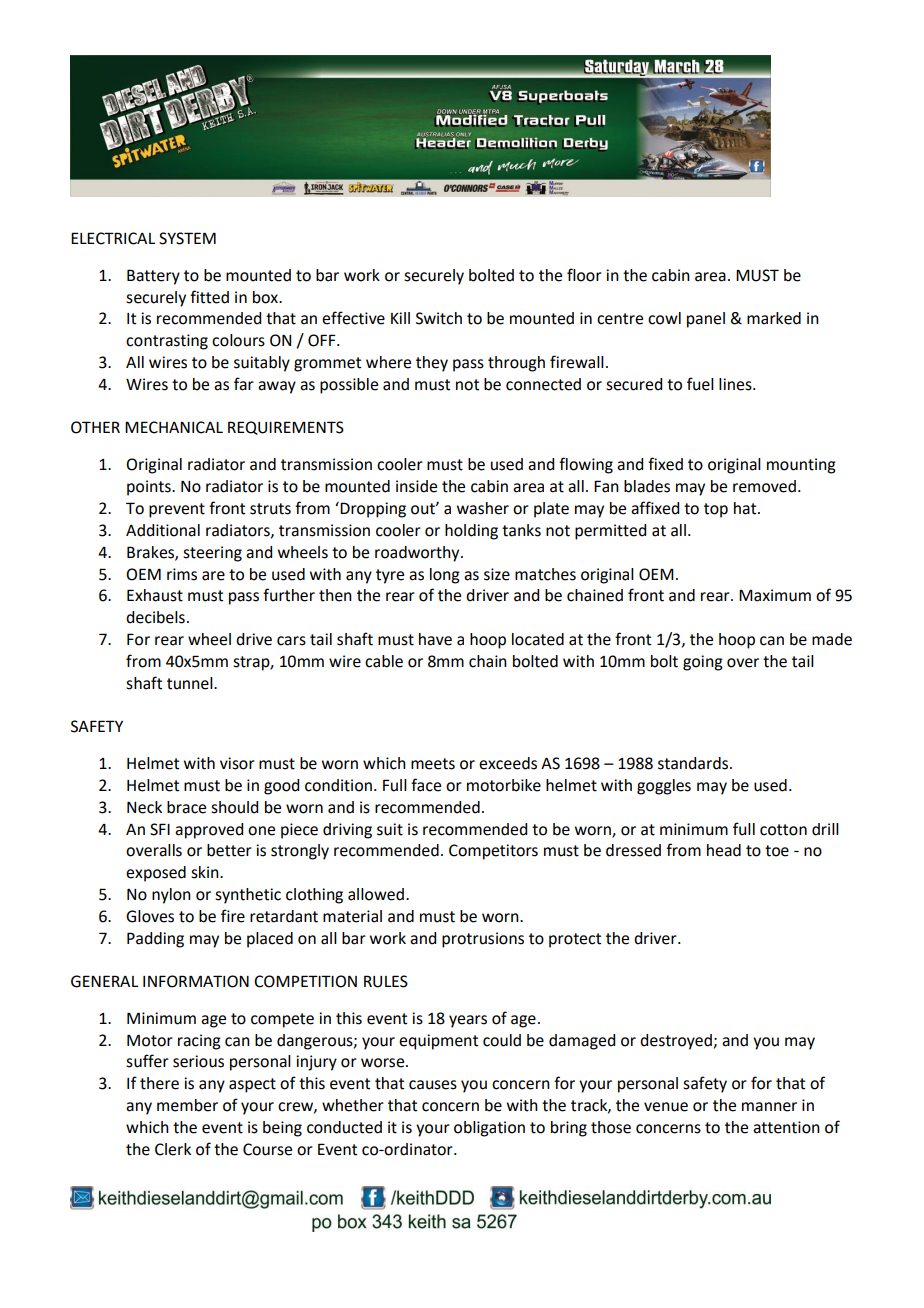 The height and width of the document is (1308, 924). What do you see at coordinates (774, 318) in the document?
I see `marked` at bounding box center [774, 318].
